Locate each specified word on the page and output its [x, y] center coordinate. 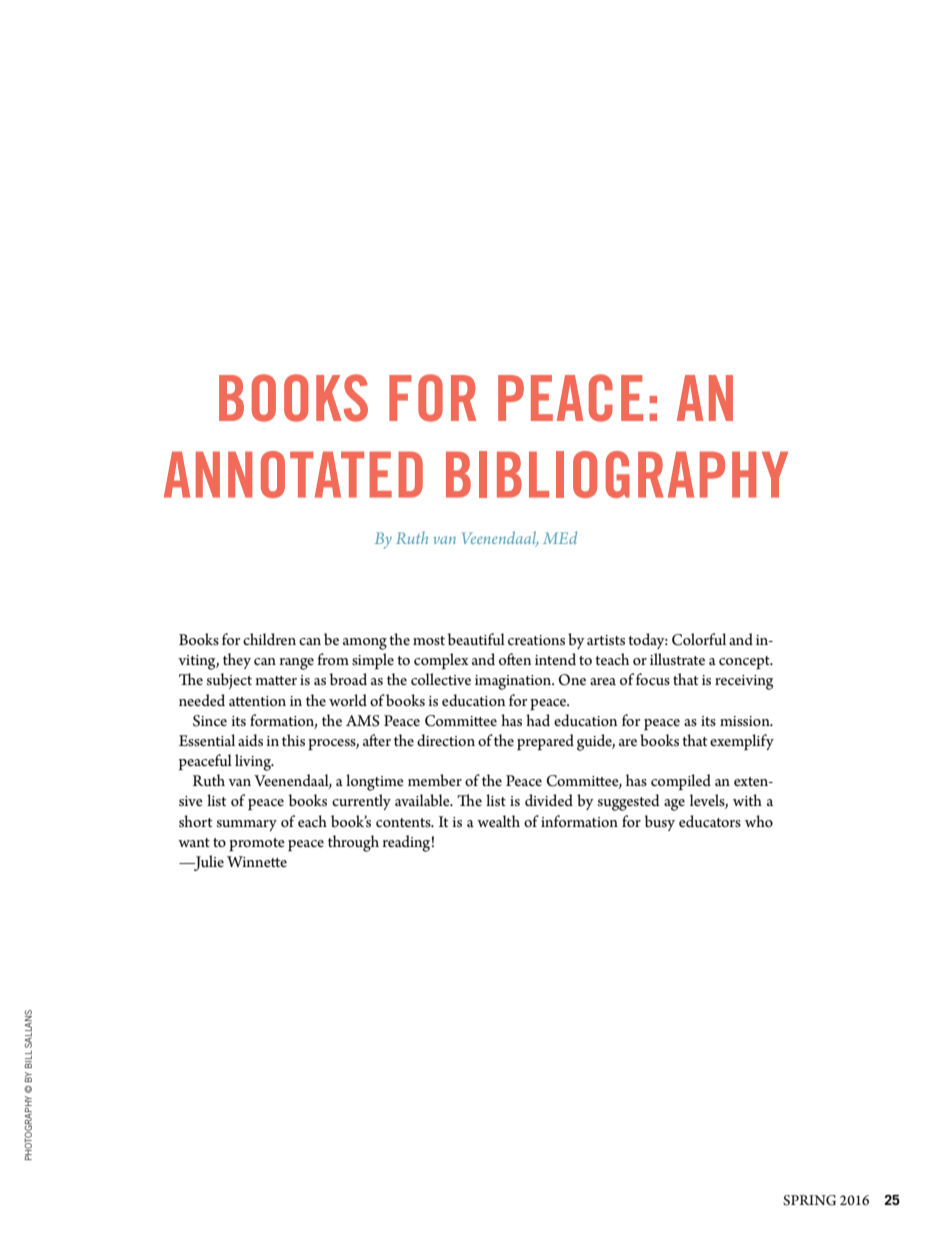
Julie [208, 863]
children [269, 639]
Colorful [699, 639]
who [759, 821]
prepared [545, 742]
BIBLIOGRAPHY [617, 474]
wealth [498, 821]
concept [745, 663]
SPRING [809, 1200]
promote [257, 845]
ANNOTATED [293, 474]
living [254, 762]
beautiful [476, 639]
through [353, 843]
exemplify [742, 742]
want [194, 842]
